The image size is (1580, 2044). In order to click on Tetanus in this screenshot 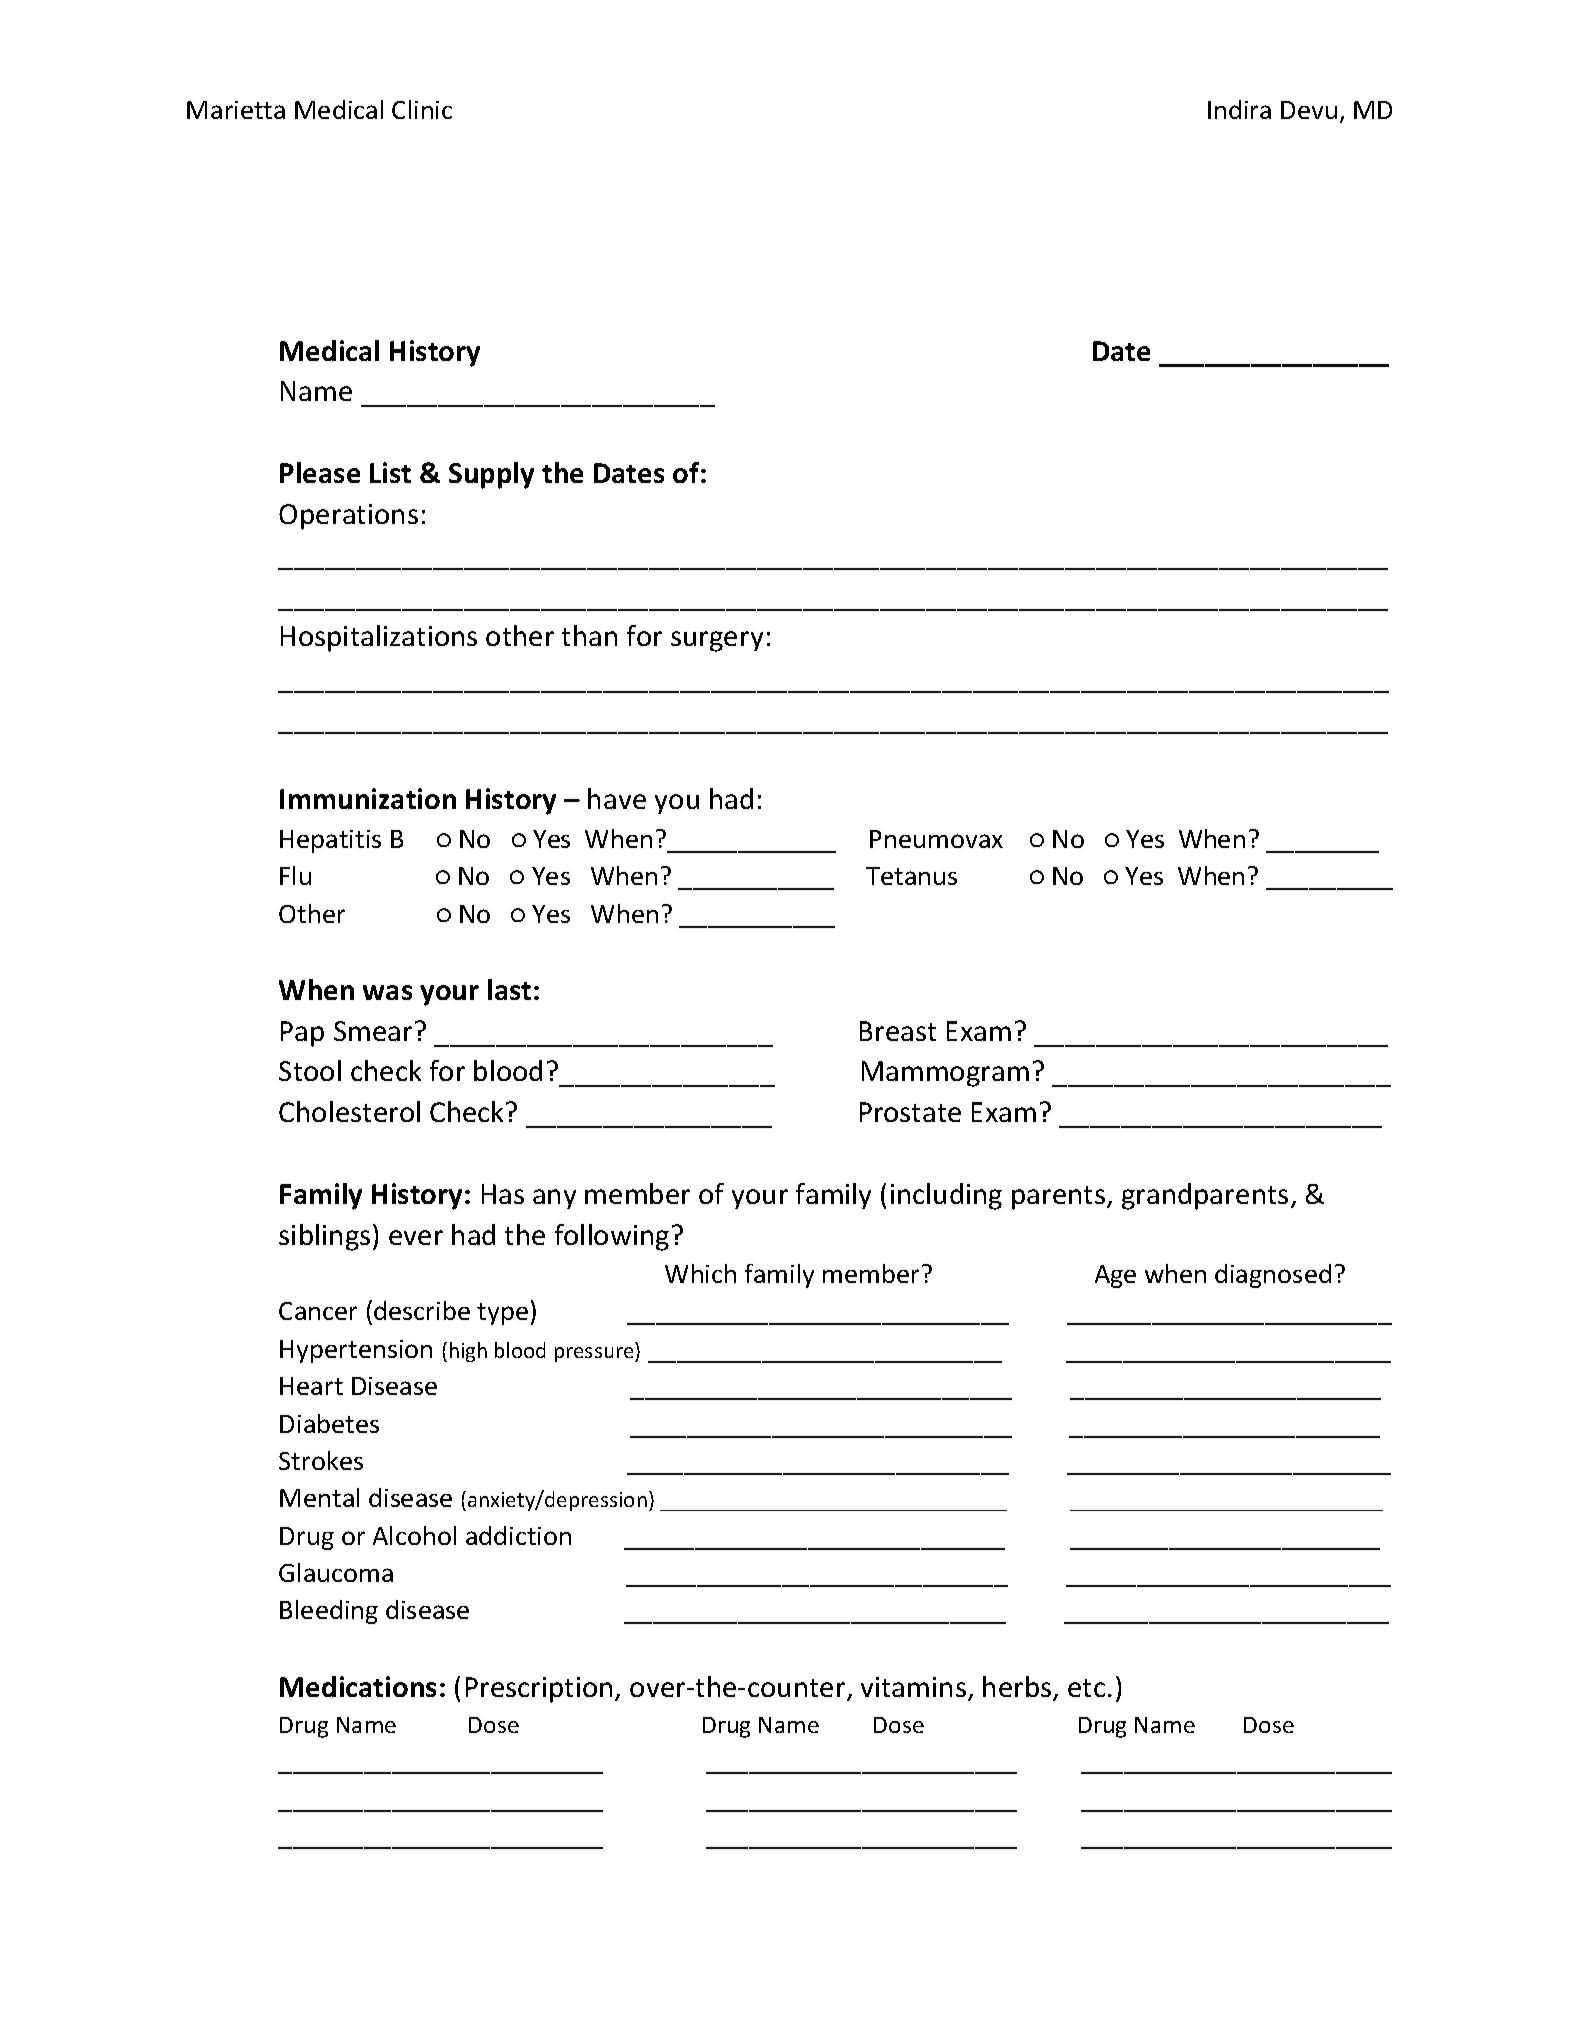, I will do `click(911, 876)`.
